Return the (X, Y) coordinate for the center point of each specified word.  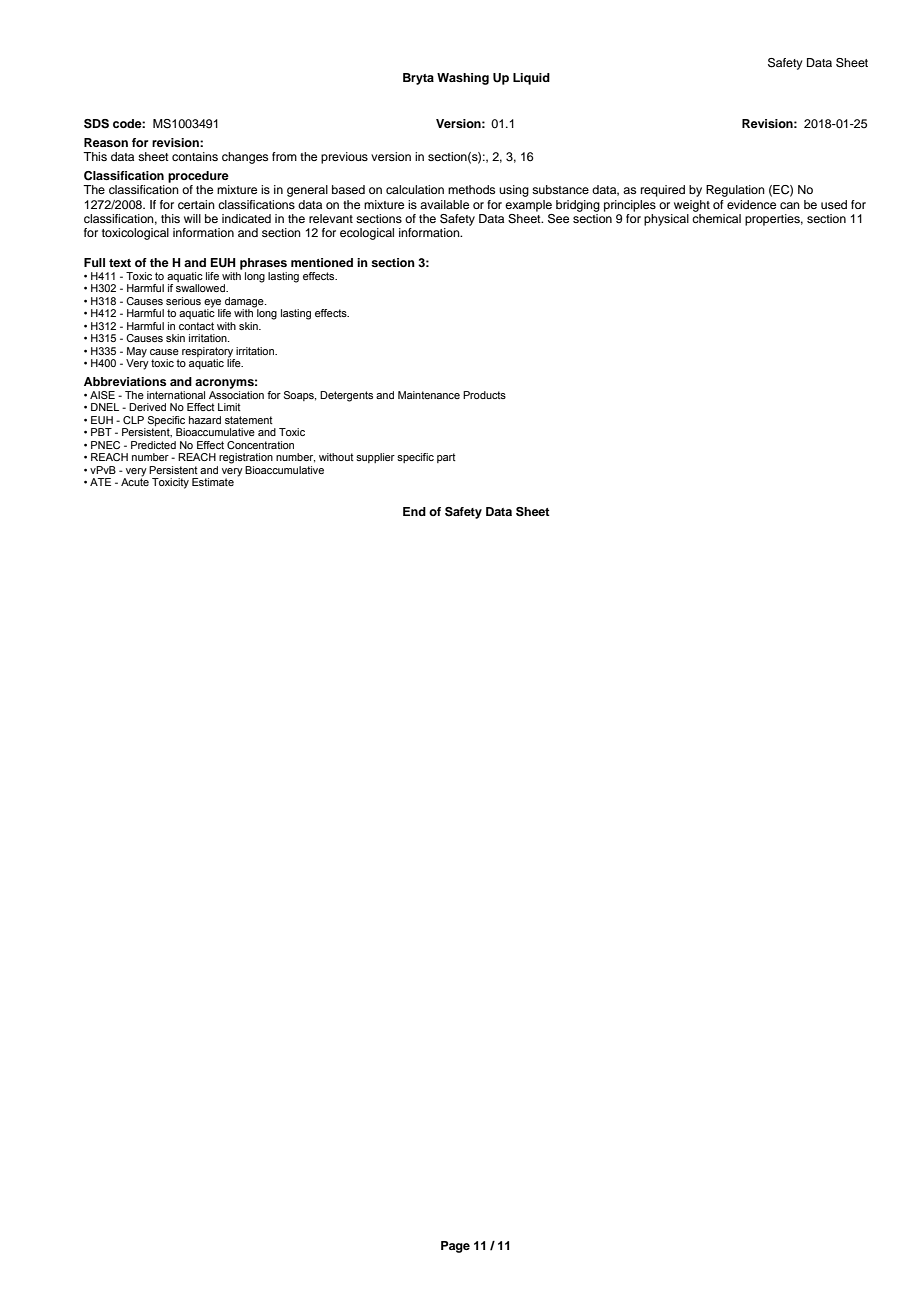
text (120, 263)
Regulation (735, 191)
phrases (263, 264)
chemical (716, 217)
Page (455, 1247)
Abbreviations (125, 381)
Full (94, 262)
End (414, 511)
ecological (367, 234)
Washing (463, 79)
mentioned (322, 262)
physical (666, 220)
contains (195, 156)
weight (692, 206)
